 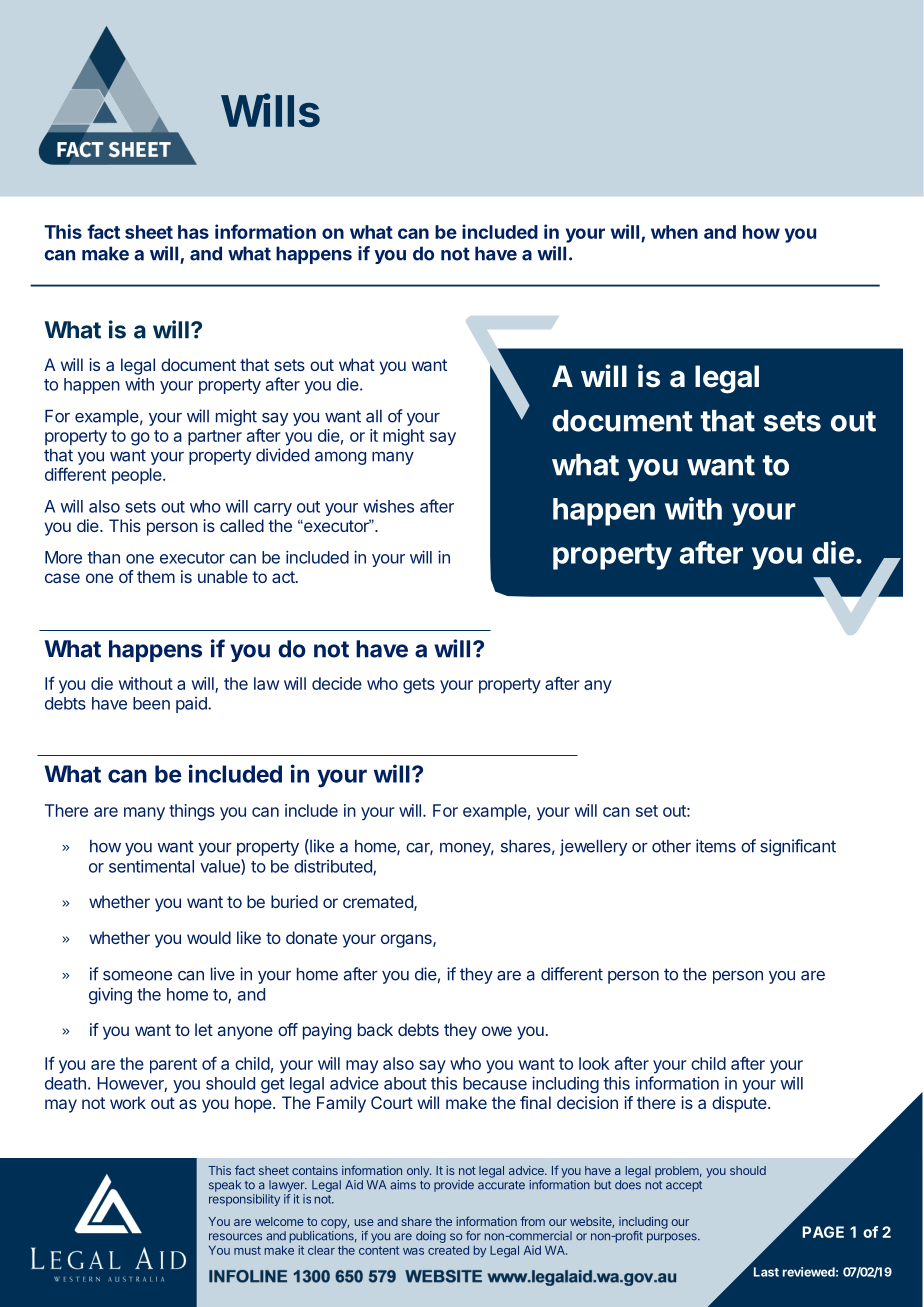 I want to click on gets, so click(x=419, y=686).
